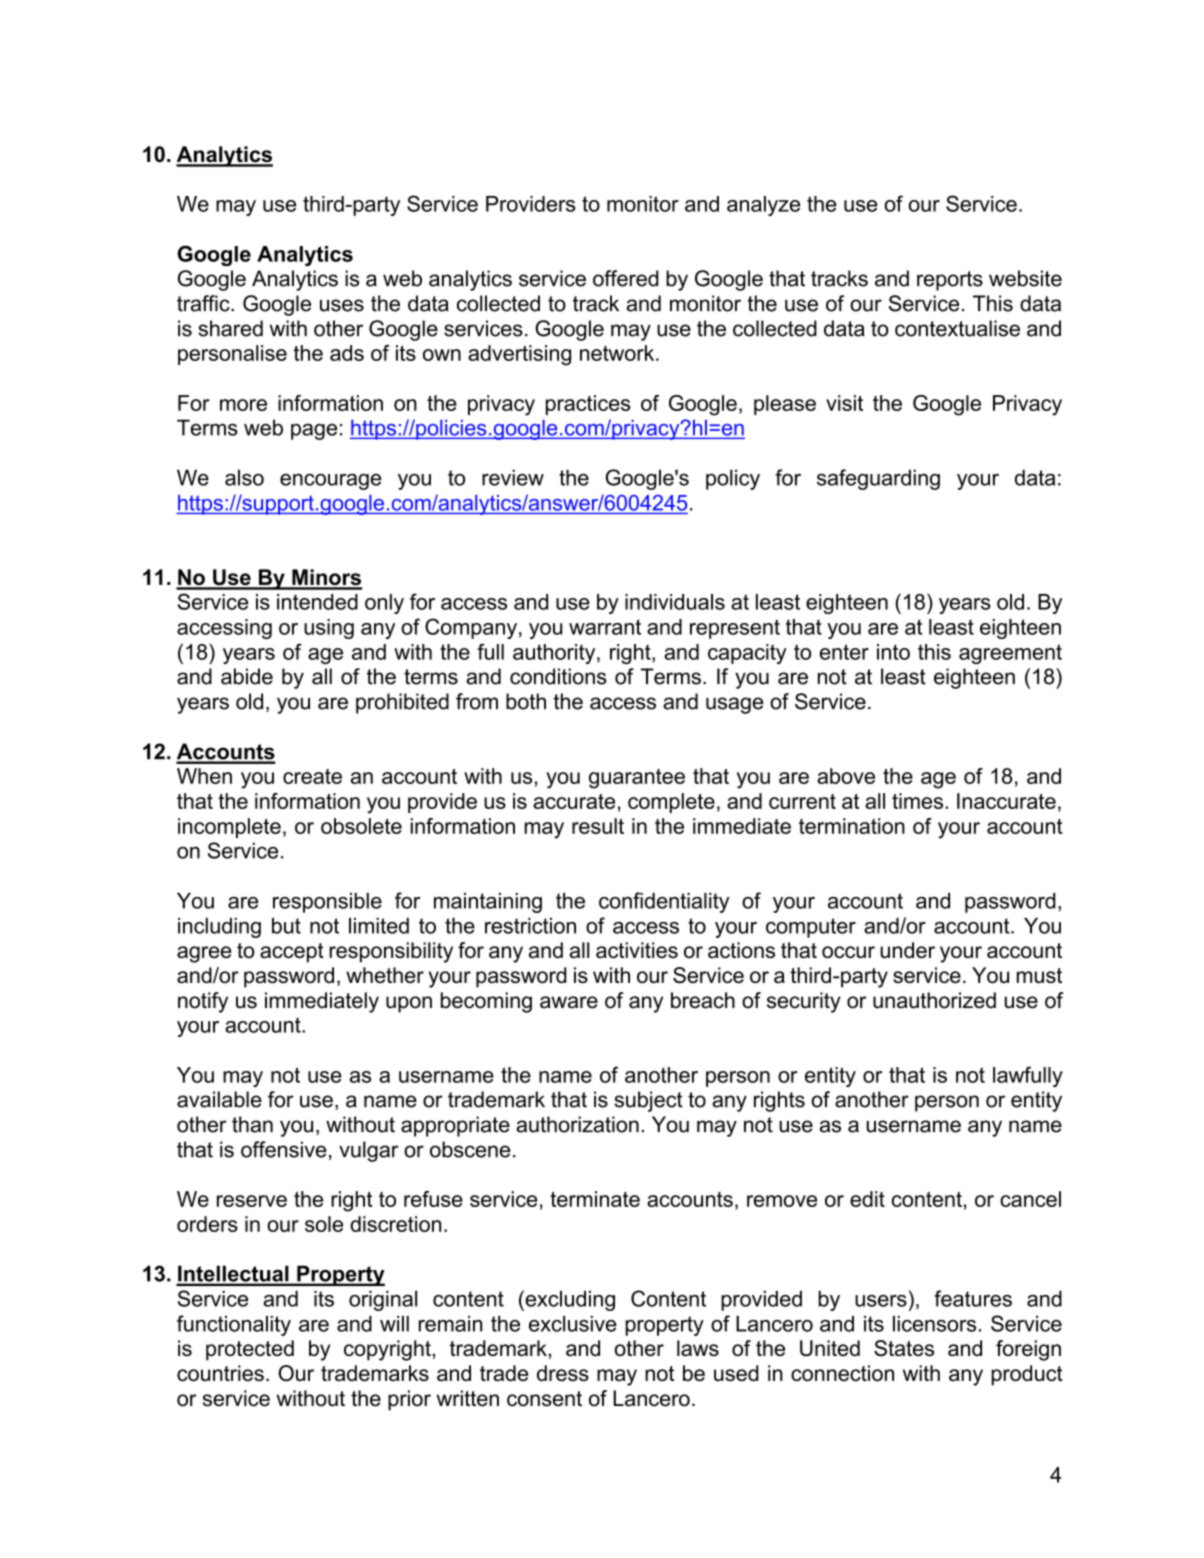 The height and width of the screenshot is (1558, 1204). What do you see at coordinates (342, 305) in the screenshot?
I see `uses` at bounding box center [342, 305].
